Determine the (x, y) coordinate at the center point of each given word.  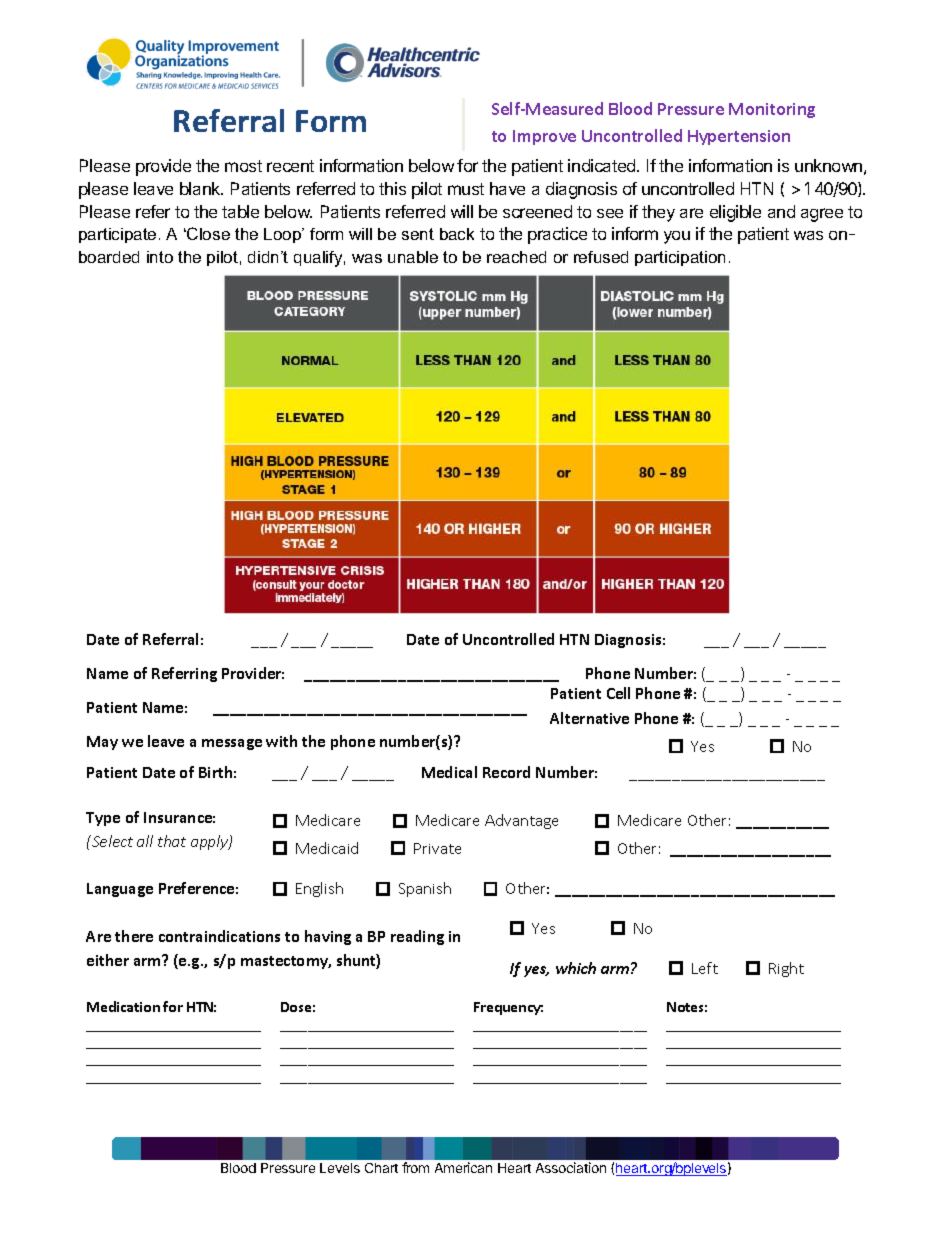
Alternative (589, 718)
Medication (123, 1006)
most (243, 166)
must (466, 189)
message (232, 744)
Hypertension (739, 137)
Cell (618, 693)
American (463, 1167)
